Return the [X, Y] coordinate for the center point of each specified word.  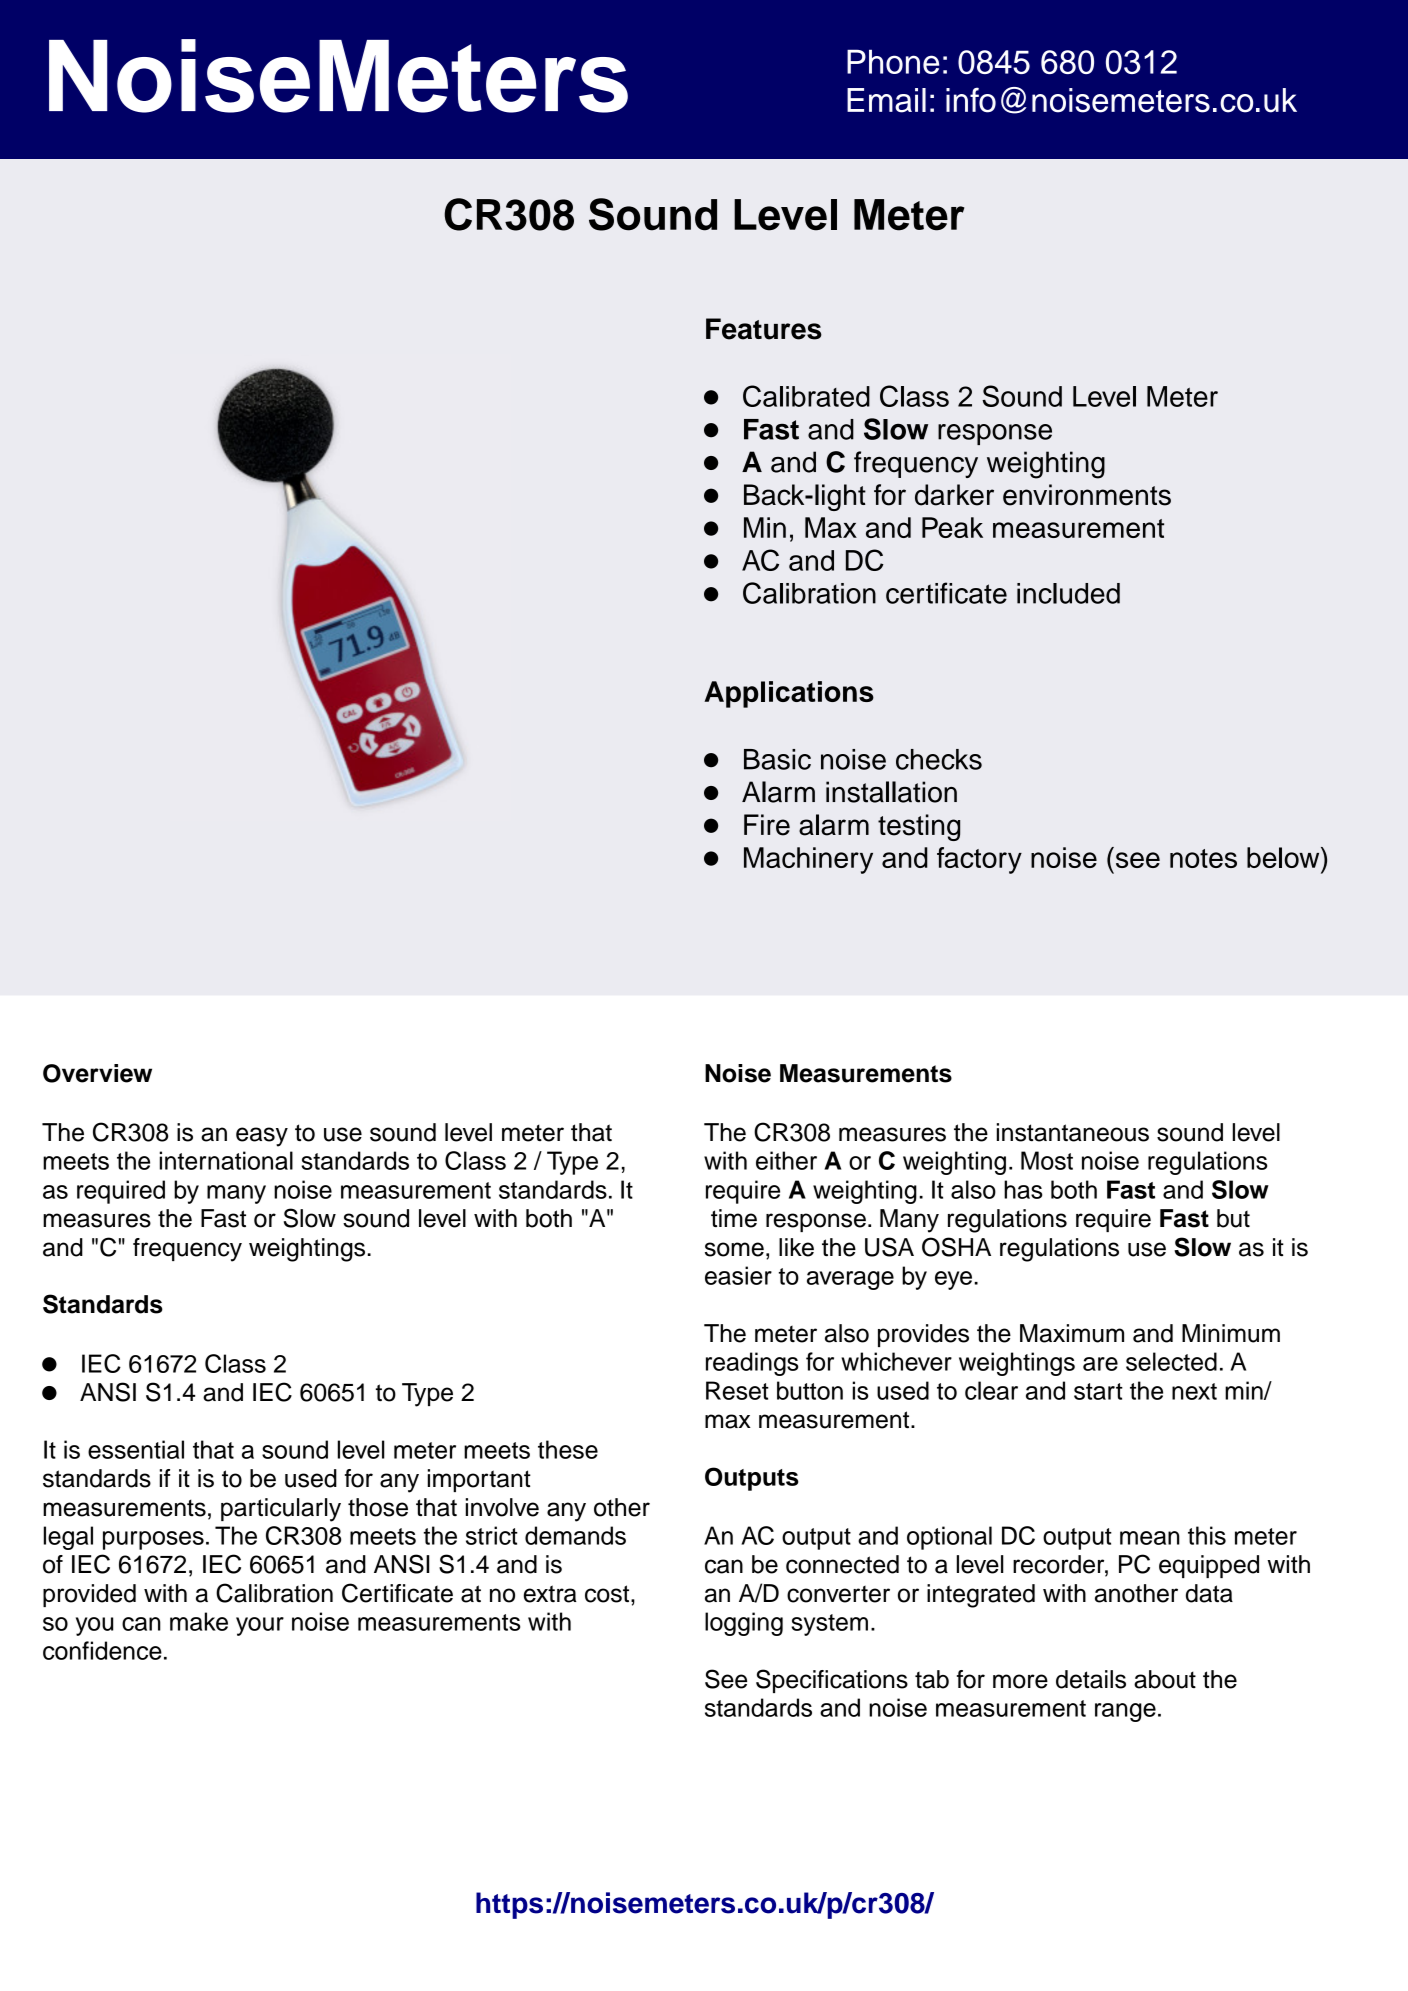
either [786, 1160]
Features [764, 329]
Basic [777, 759]
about [1165, 1679]
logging [744, 1624]
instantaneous [1073, 1132]
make [199, 1621]
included [1068, 593]
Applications [789, 694]
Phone [893, 61]
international [226, 1160]
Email [886, 100]
